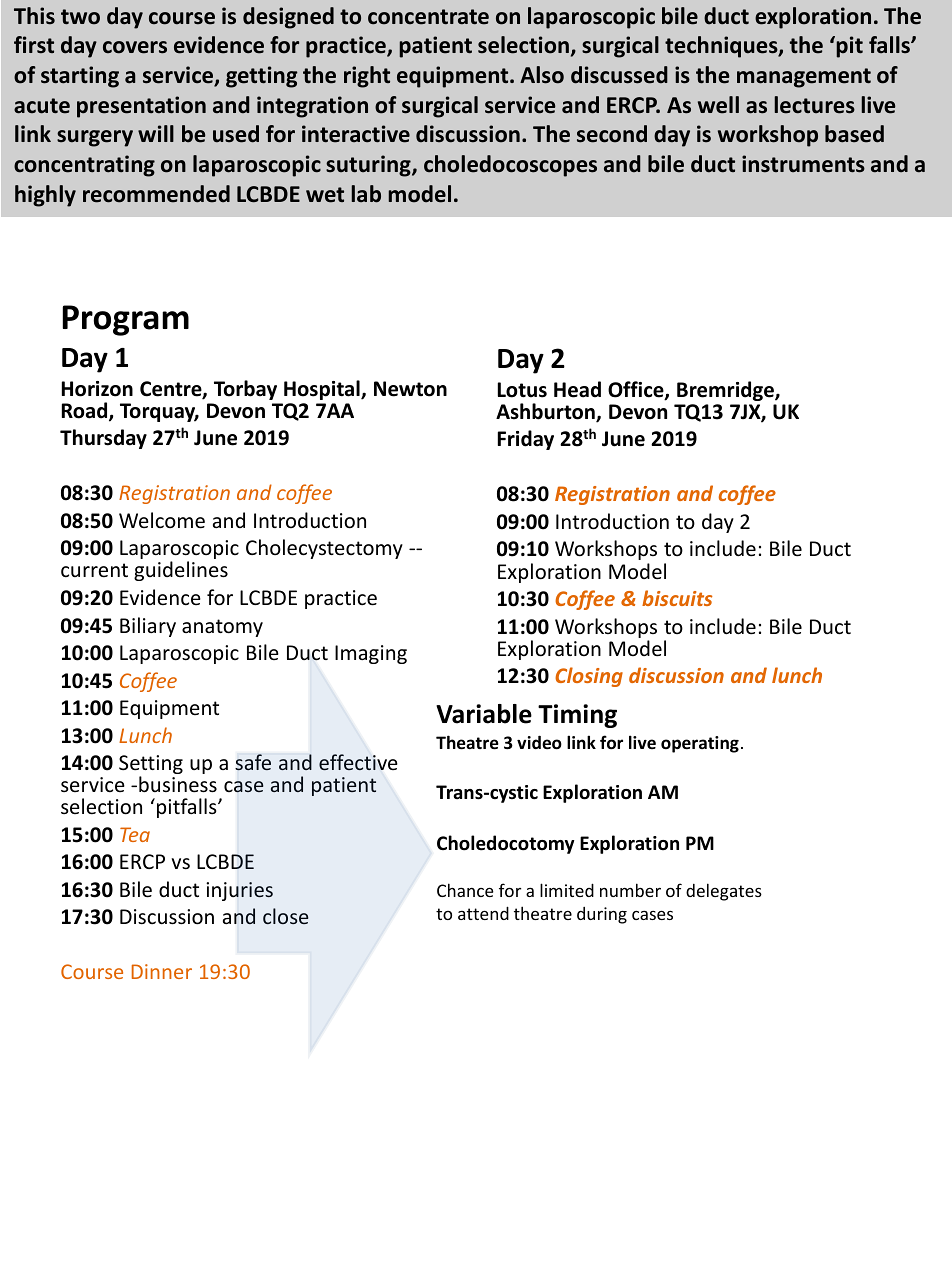 This document has height=1270, width=952. What do you see at coordinates (722, 47) in the document?
I see `techniques` at bounding box center [722, 47].
